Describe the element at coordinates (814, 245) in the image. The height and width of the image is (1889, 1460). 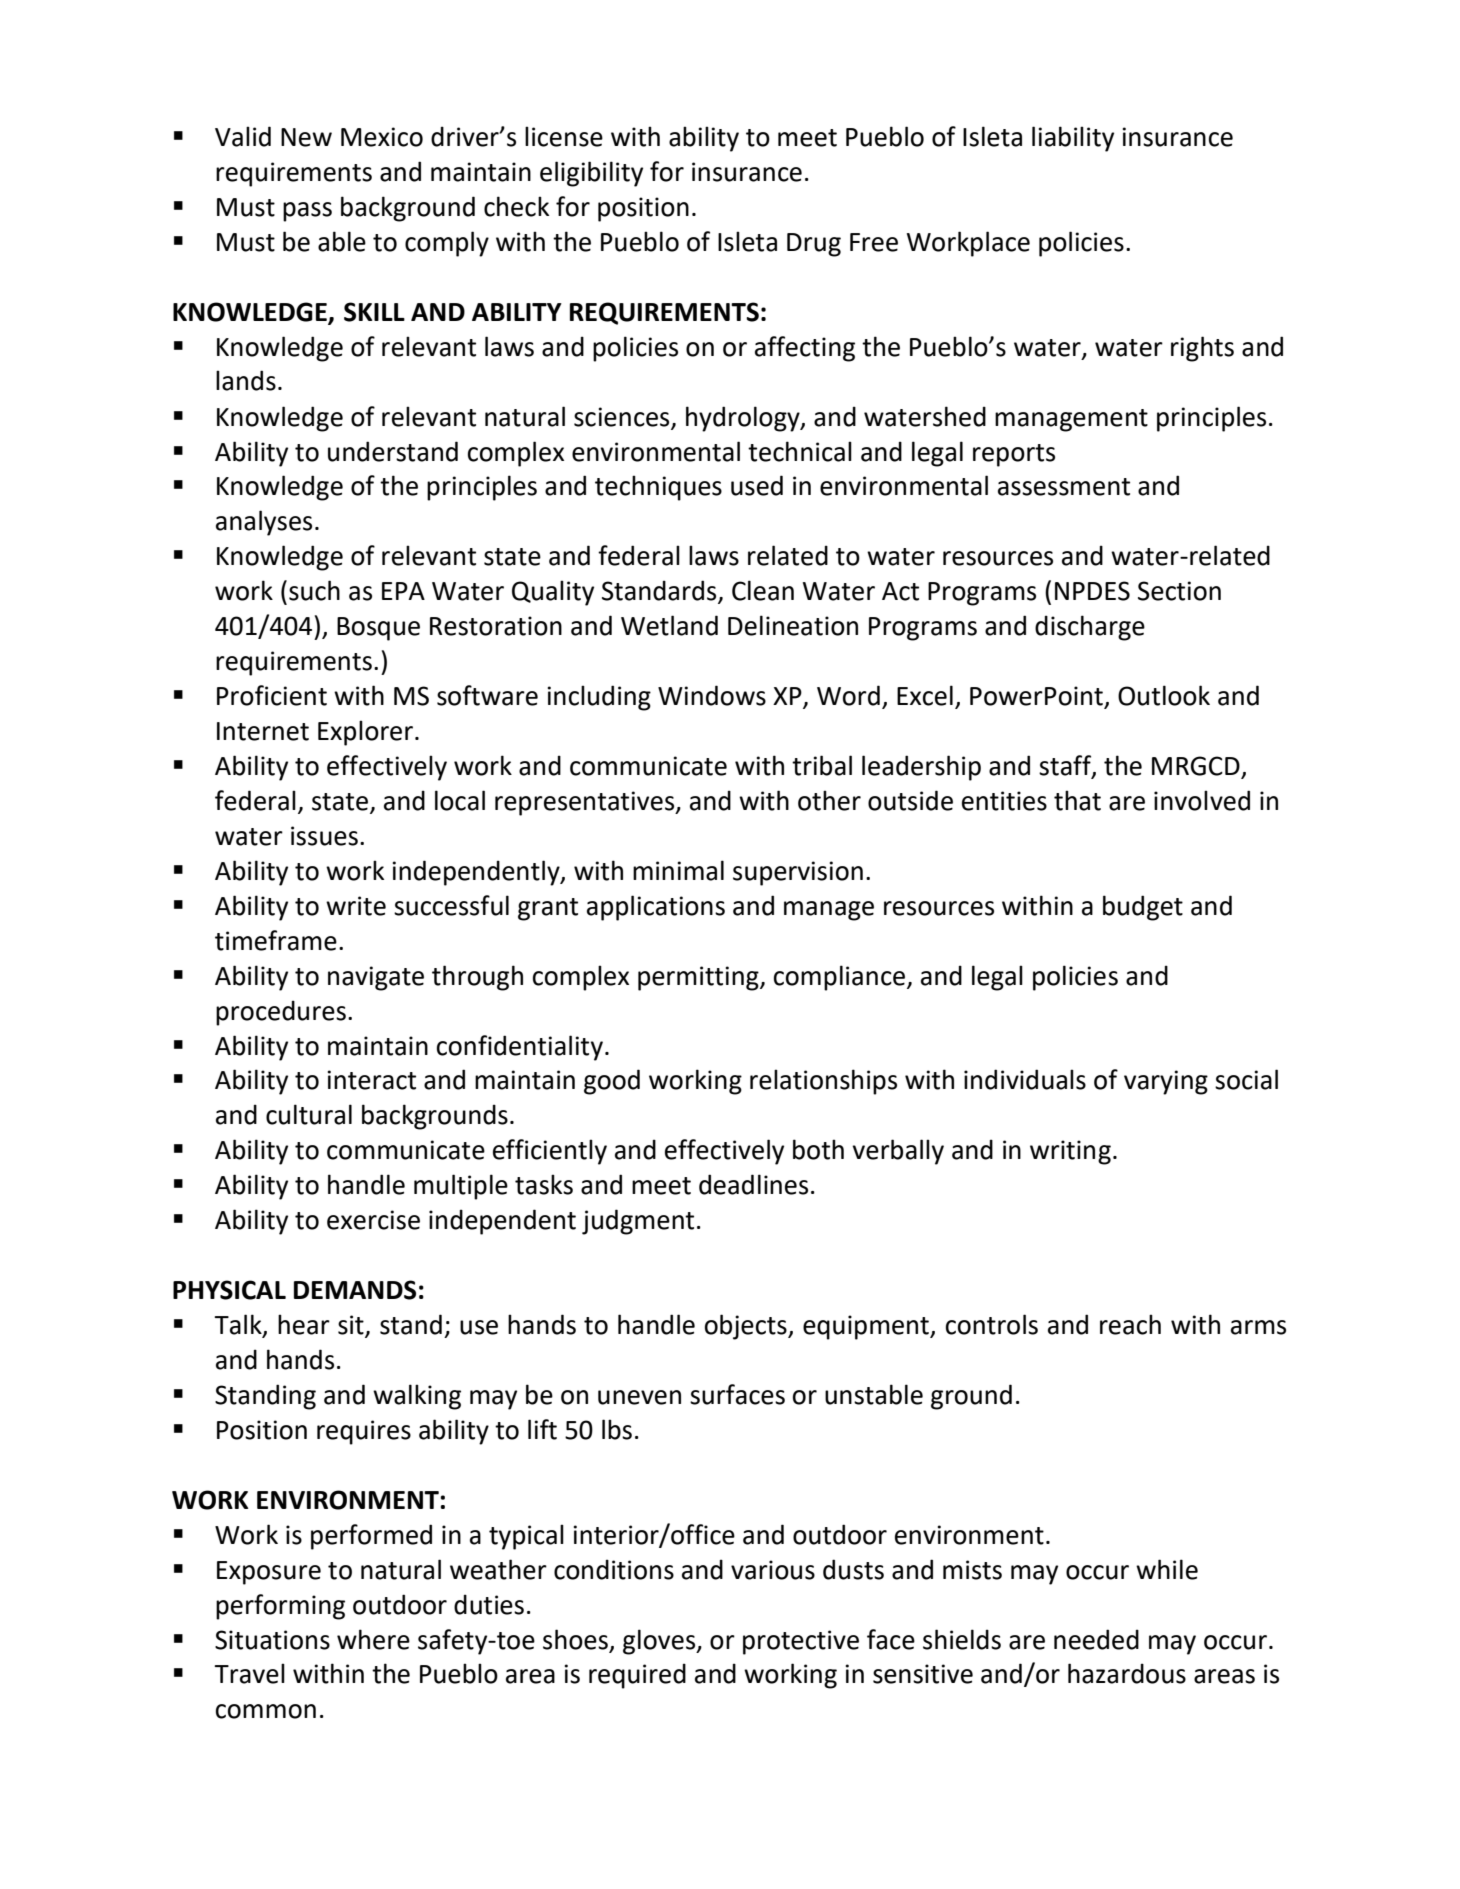
I see `Drug` at that location.
